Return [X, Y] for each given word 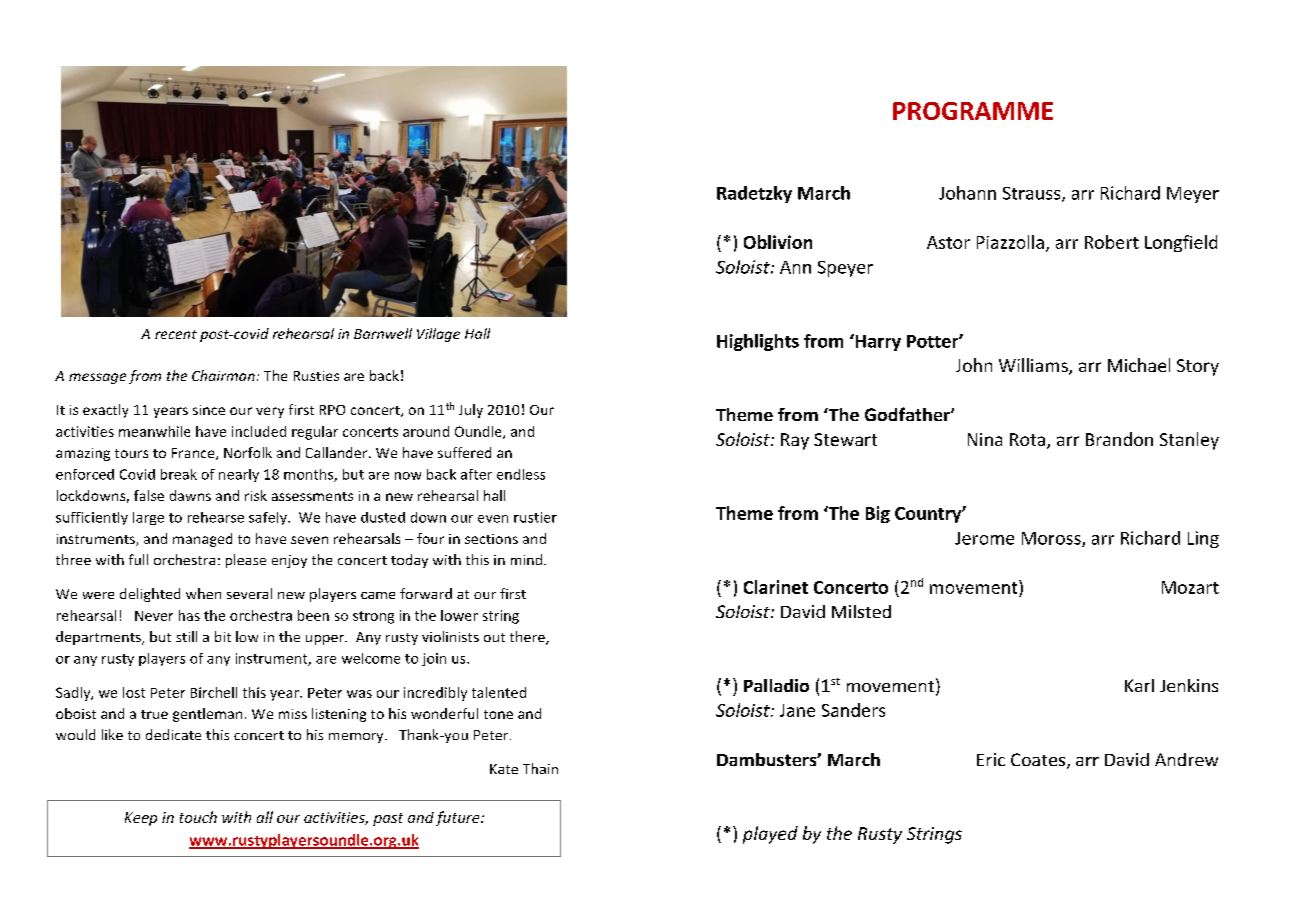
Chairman [223, 375]
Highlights [758, 342]
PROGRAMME [973, 111]
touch [198, 817]
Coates [1039, 761]
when [203, 593]
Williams [1034, 366]
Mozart [1190, 587]
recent [176, 334]
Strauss [1033, 194]
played [770, 835]
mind [528, 559]
